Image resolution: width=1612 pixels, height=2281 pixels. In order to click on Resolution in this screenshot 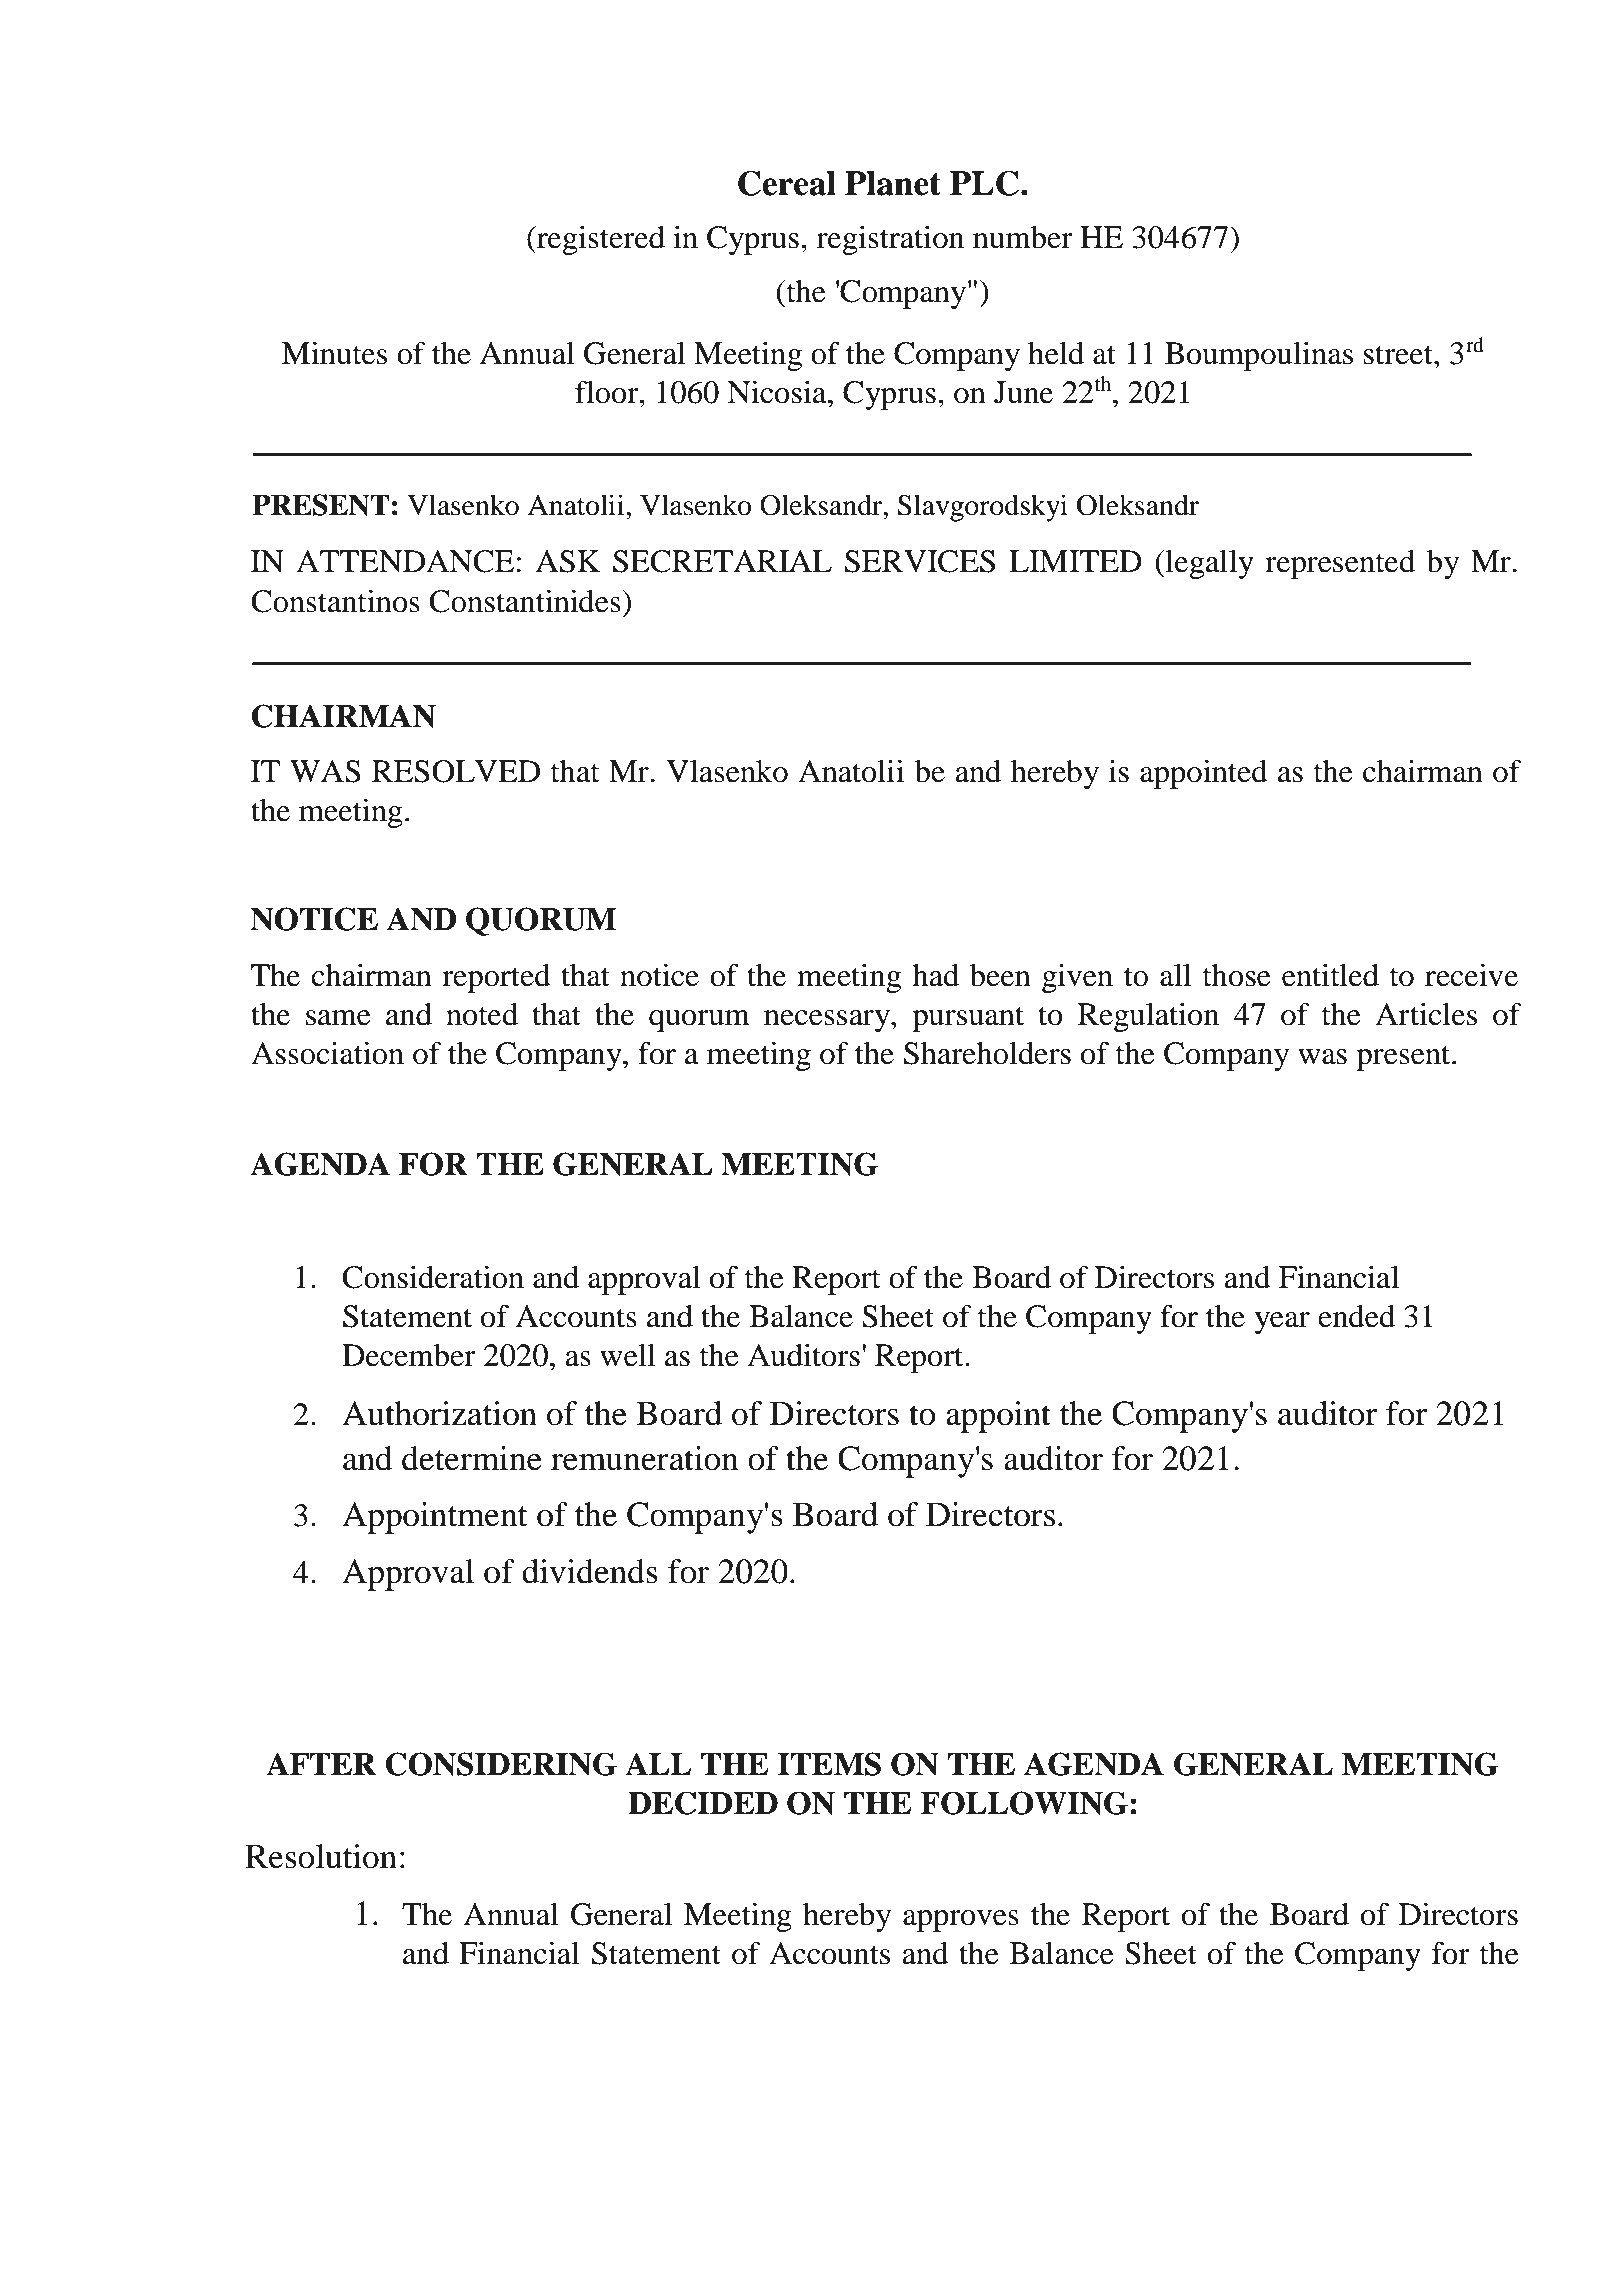, I will do `click(321, 1856)`.
